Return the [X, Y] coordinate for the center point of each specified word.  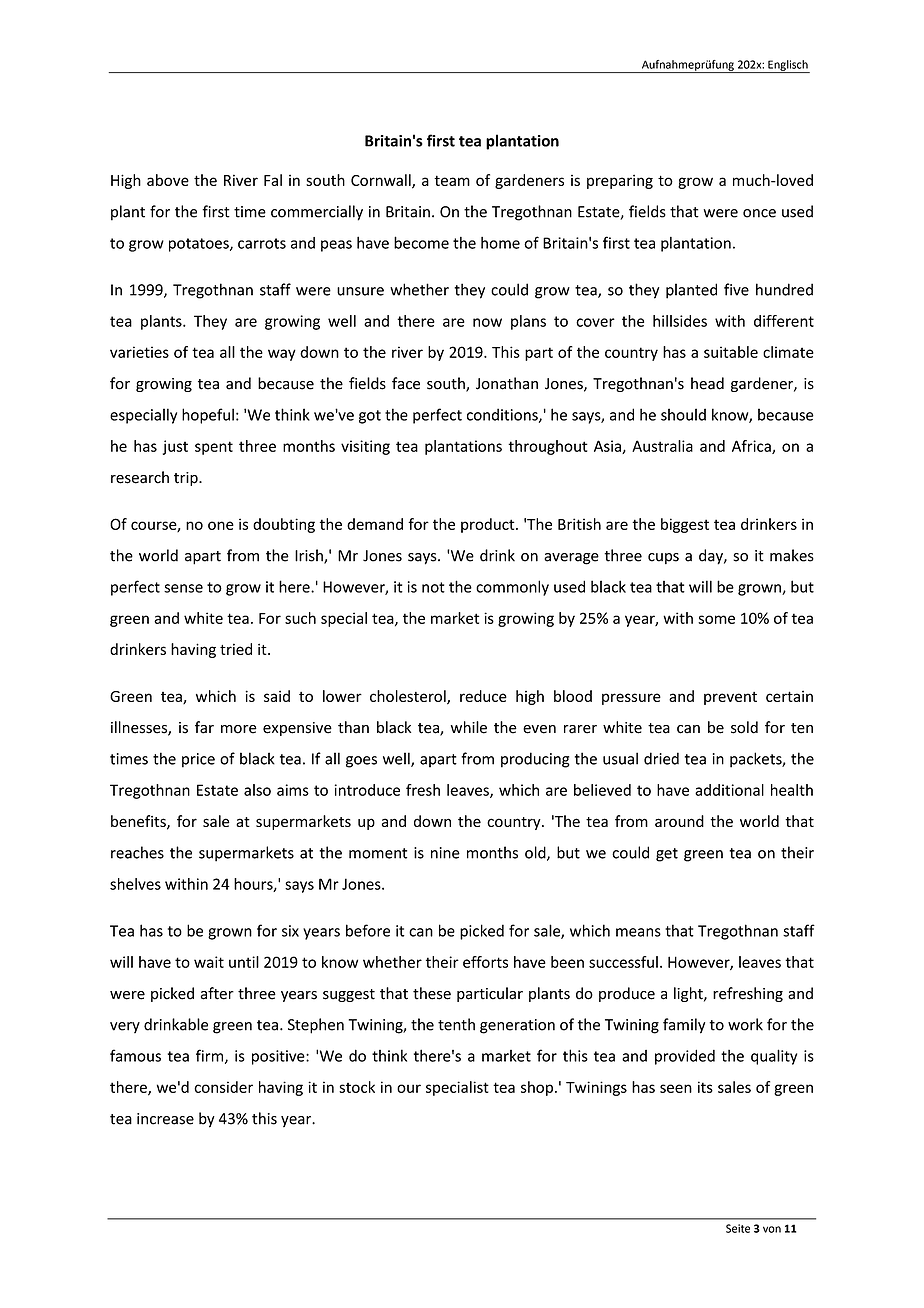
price [198, 760]
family [684, 1026]
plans [528, 322]
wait [209, 962]
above [168, 180]
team [452, 180]
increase [165, 1119]
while [469, 727]
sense [183, 588]
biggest [685, 525]
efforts [485, 962]
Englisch [788, 66]
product [489, 525]
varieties [139, 352]
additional [729, 790]
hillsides [680, 321]
